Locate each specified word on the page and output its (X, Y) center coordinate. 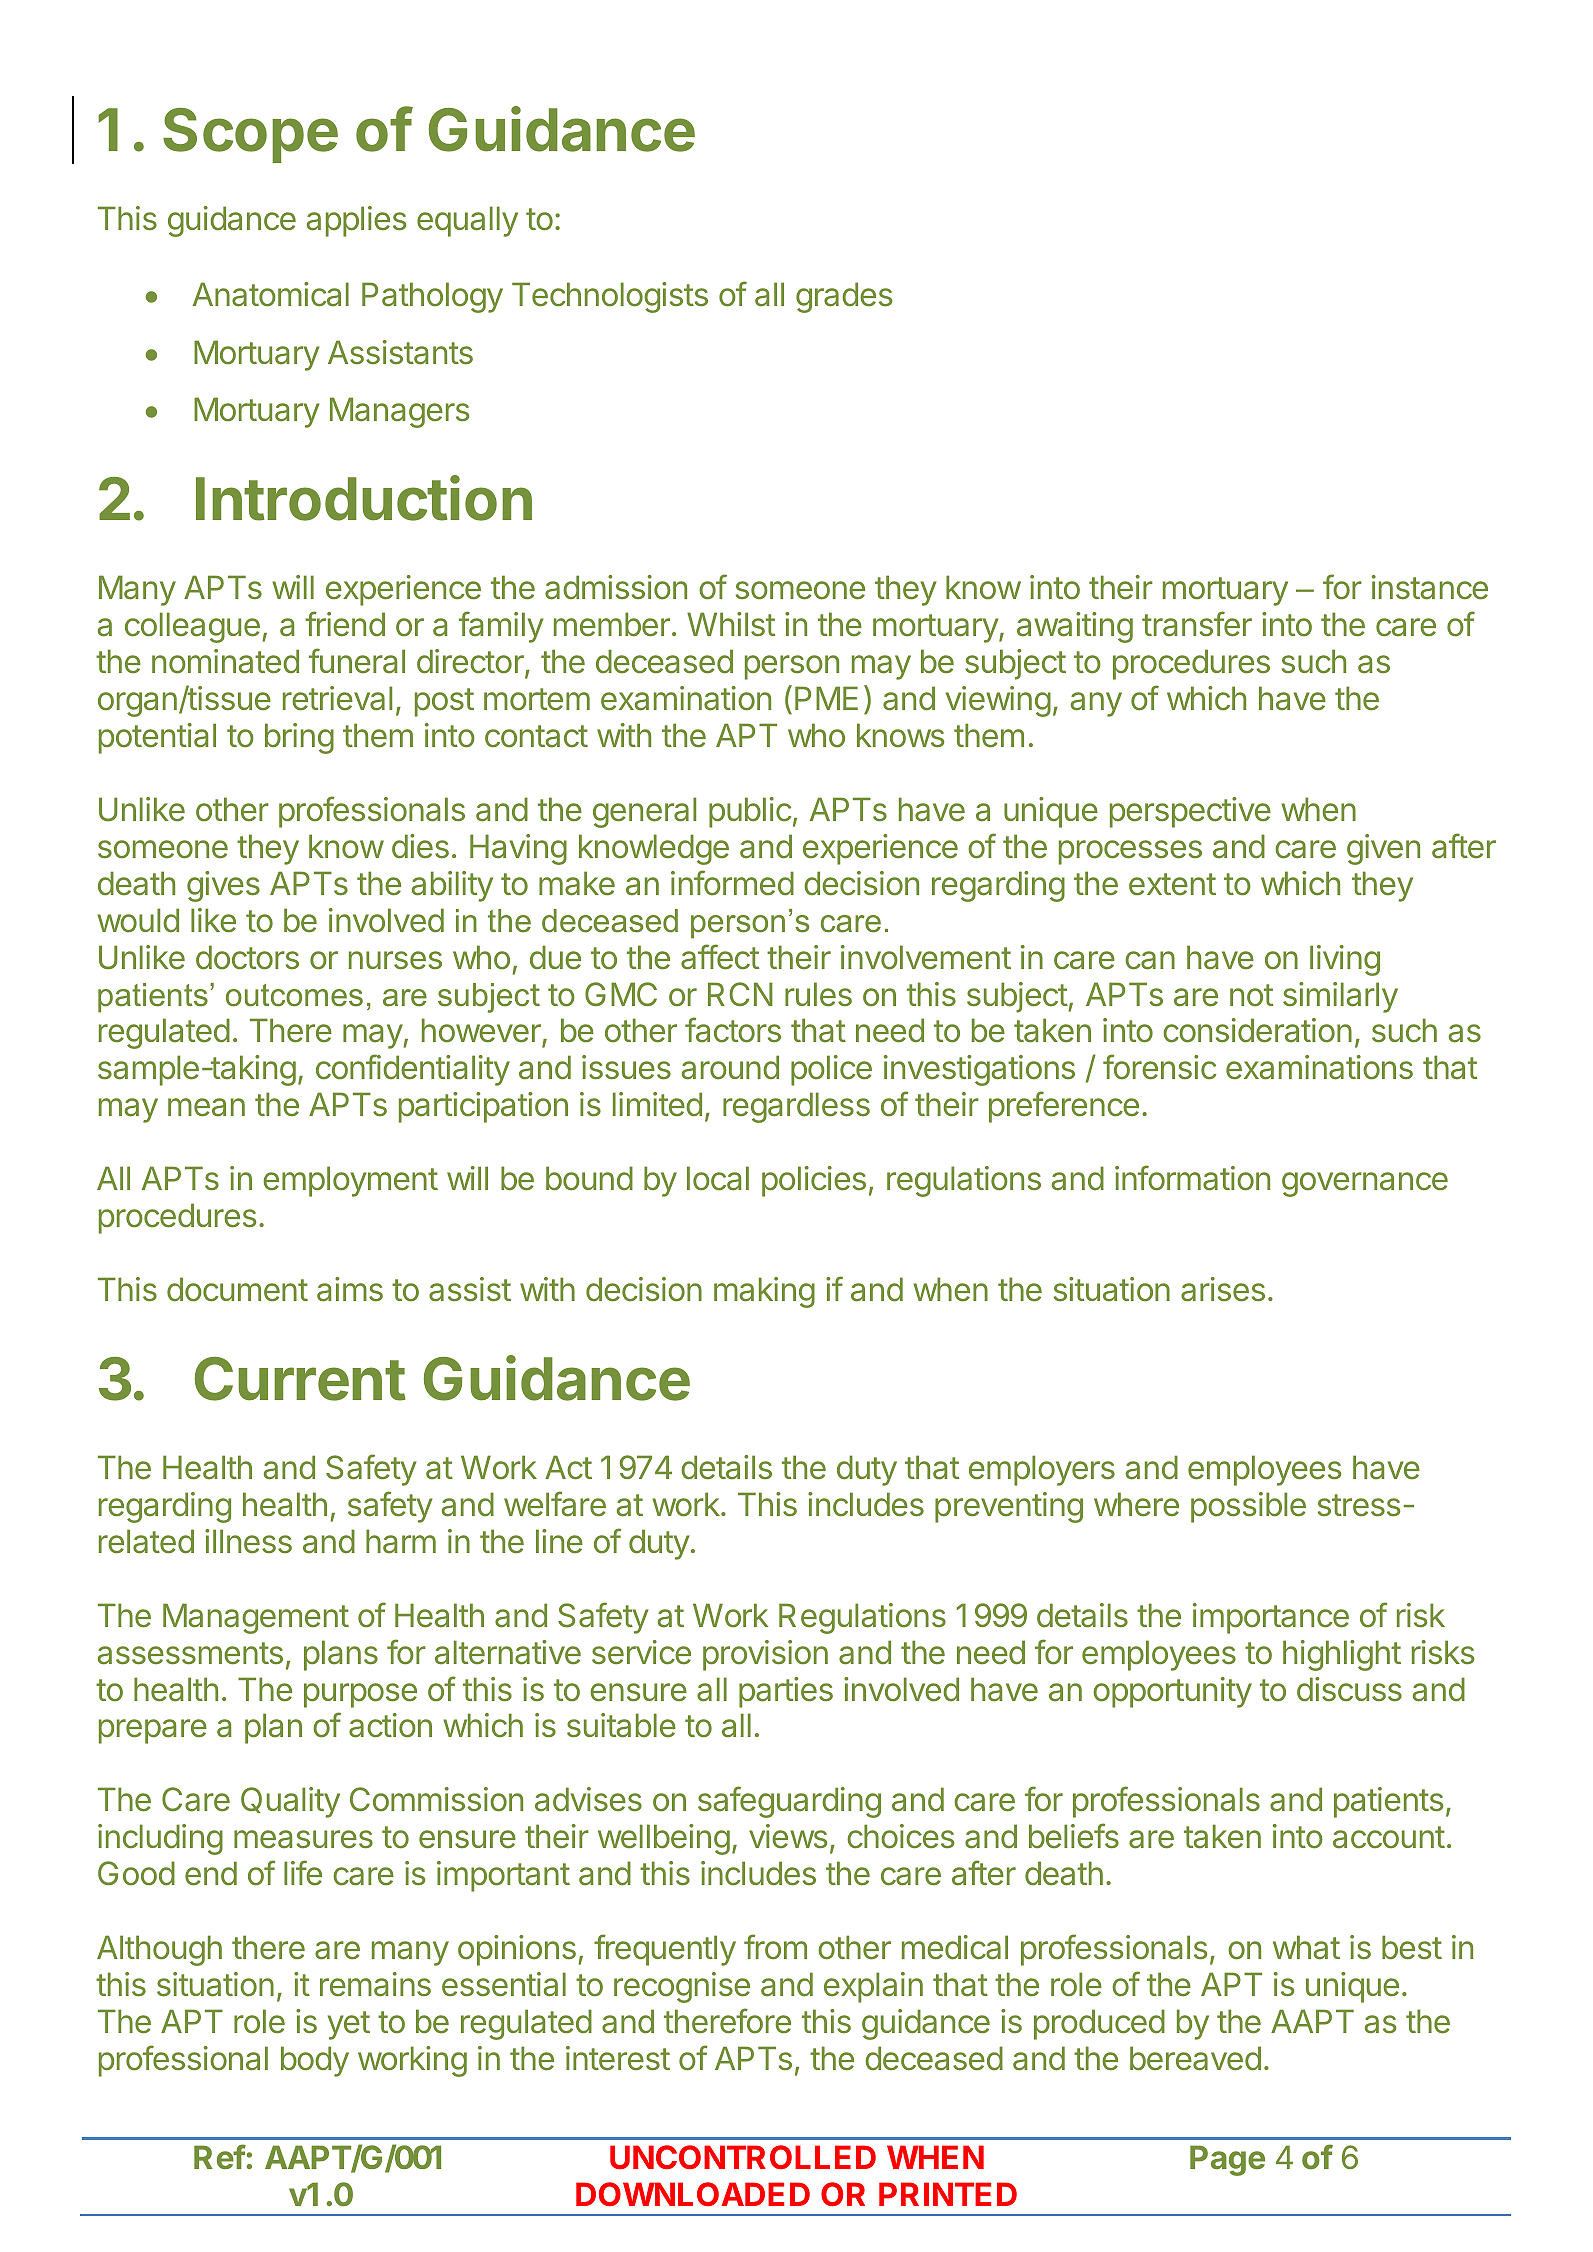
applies (356, 221)
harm (401, 1541)
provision (765, 1655)
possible (1248, 1507)
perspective (1190, 812)
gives (223, 886)
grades (844, 297)
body (315, 2061)
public (750, 812)
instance (1430, 587)
